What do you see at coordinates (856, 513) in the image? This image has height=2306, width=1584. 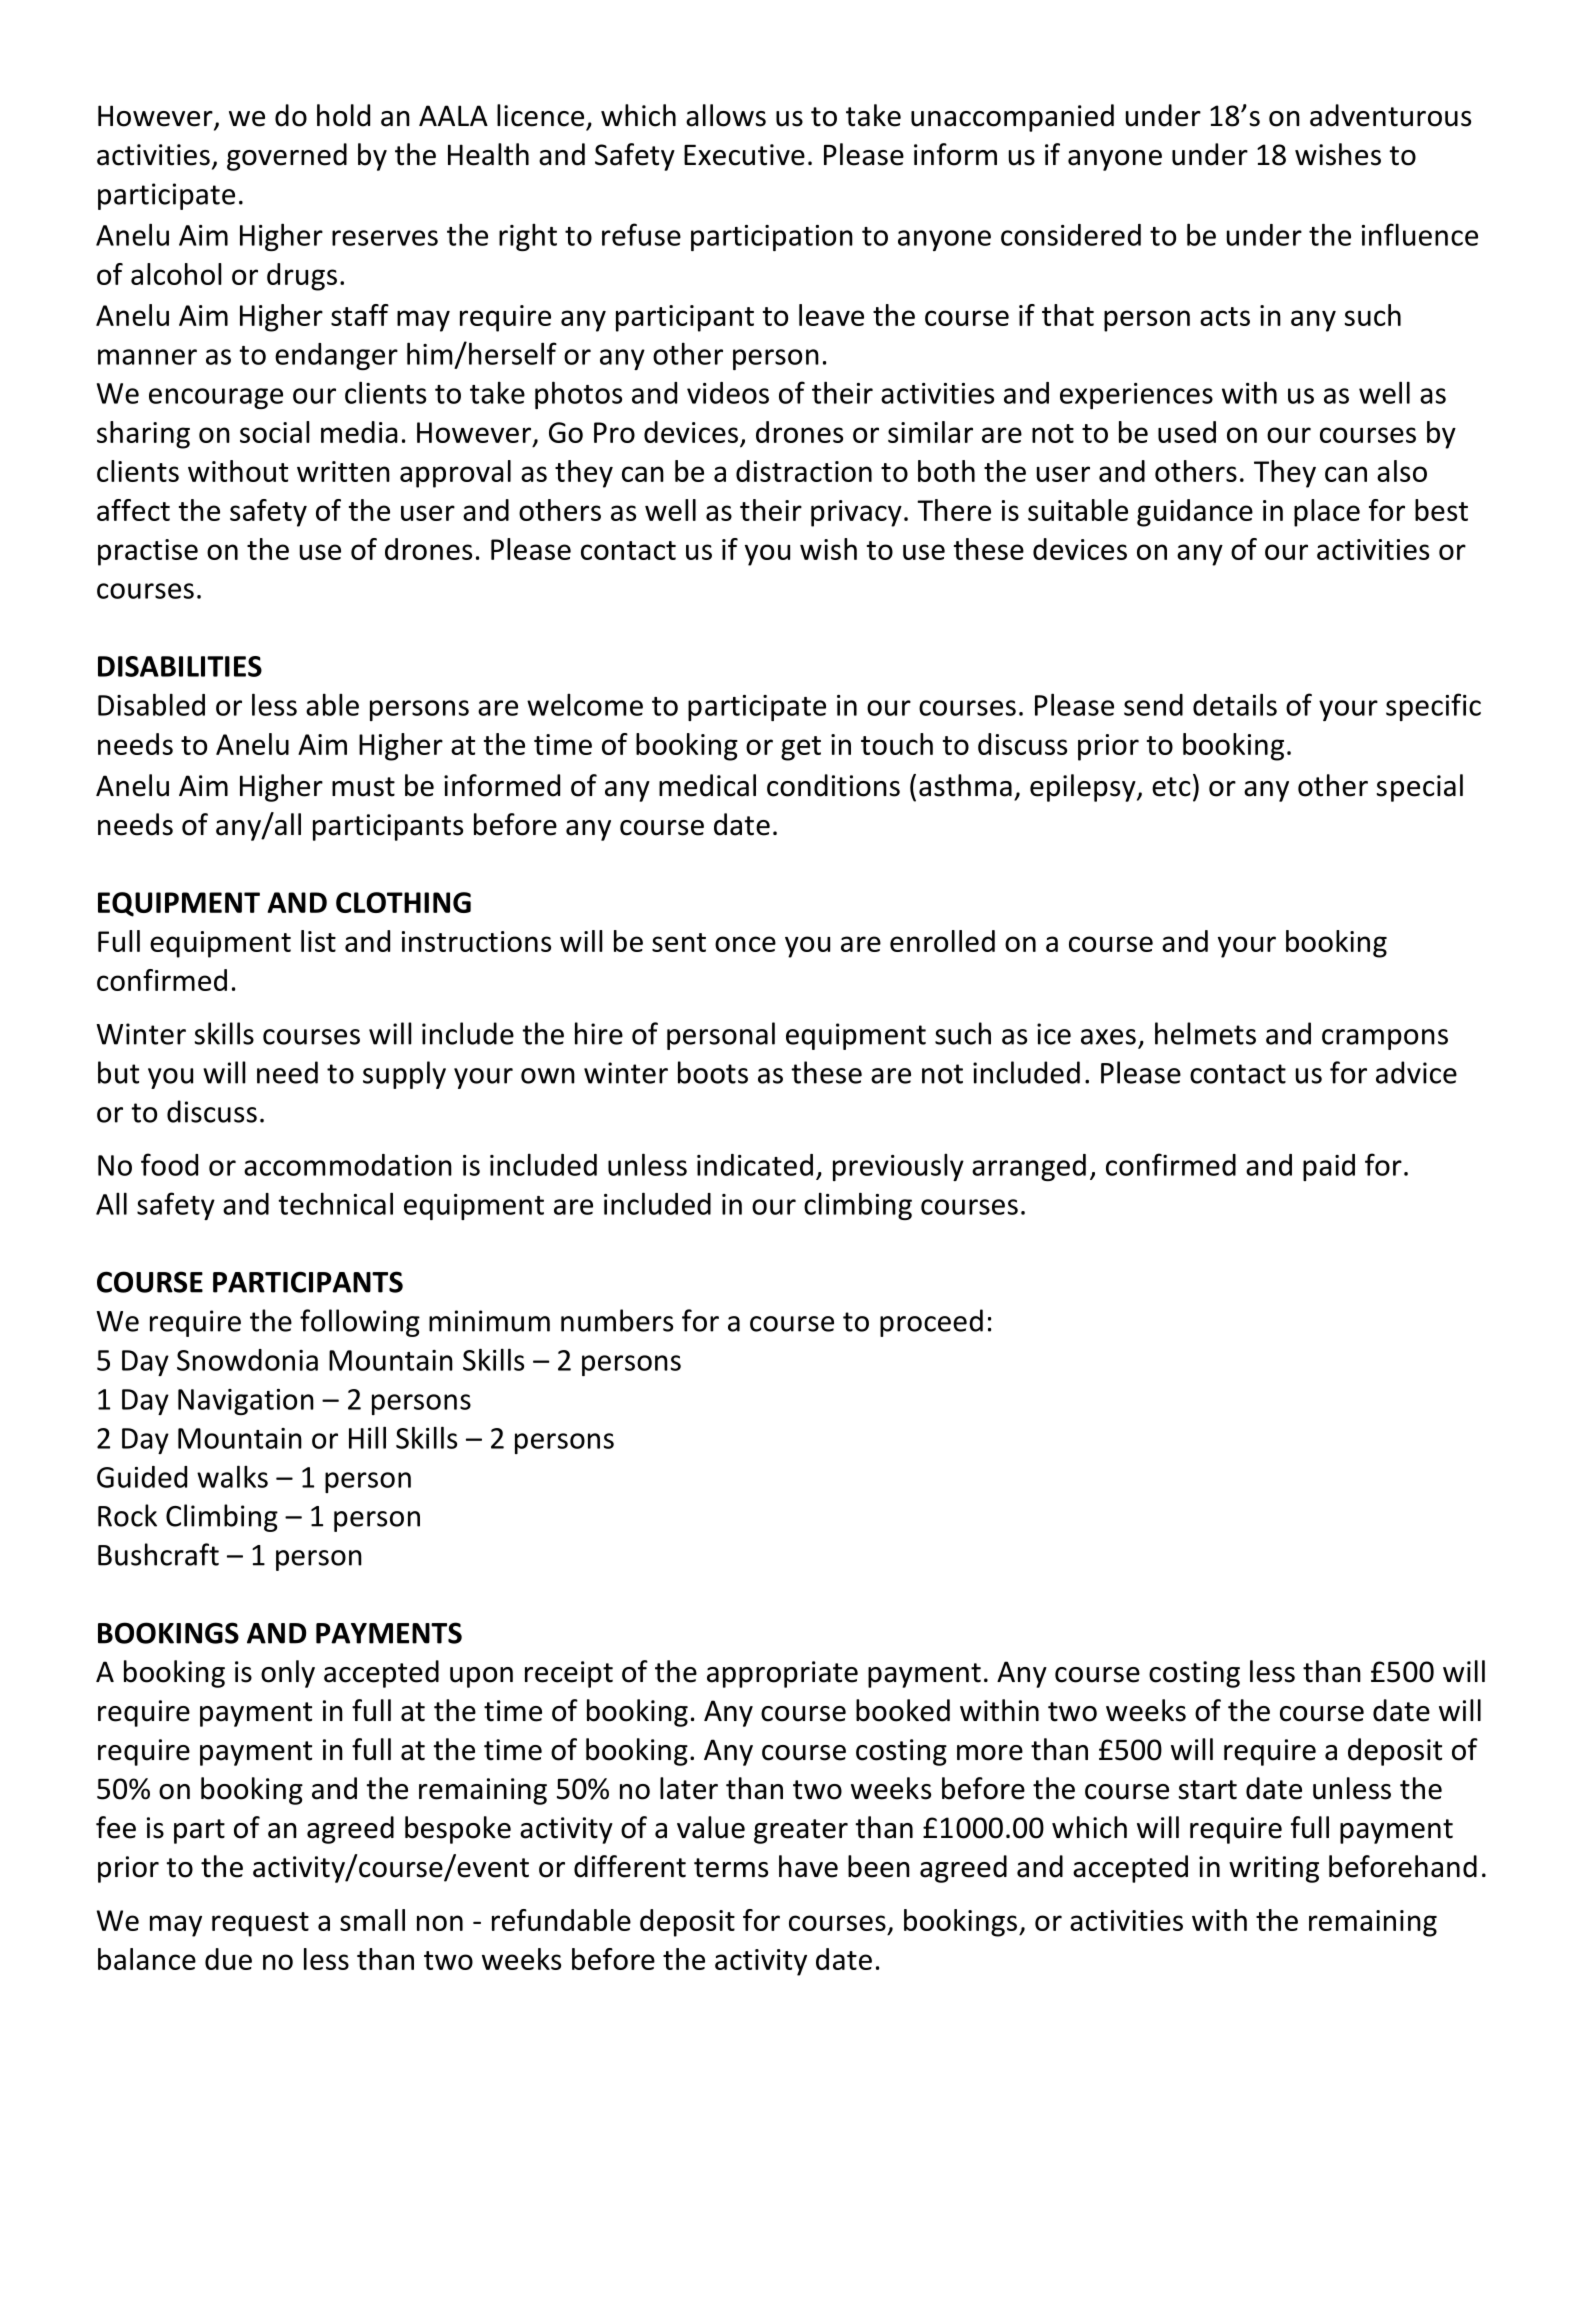 I see `privacy` at bounding box center [856, 513].
